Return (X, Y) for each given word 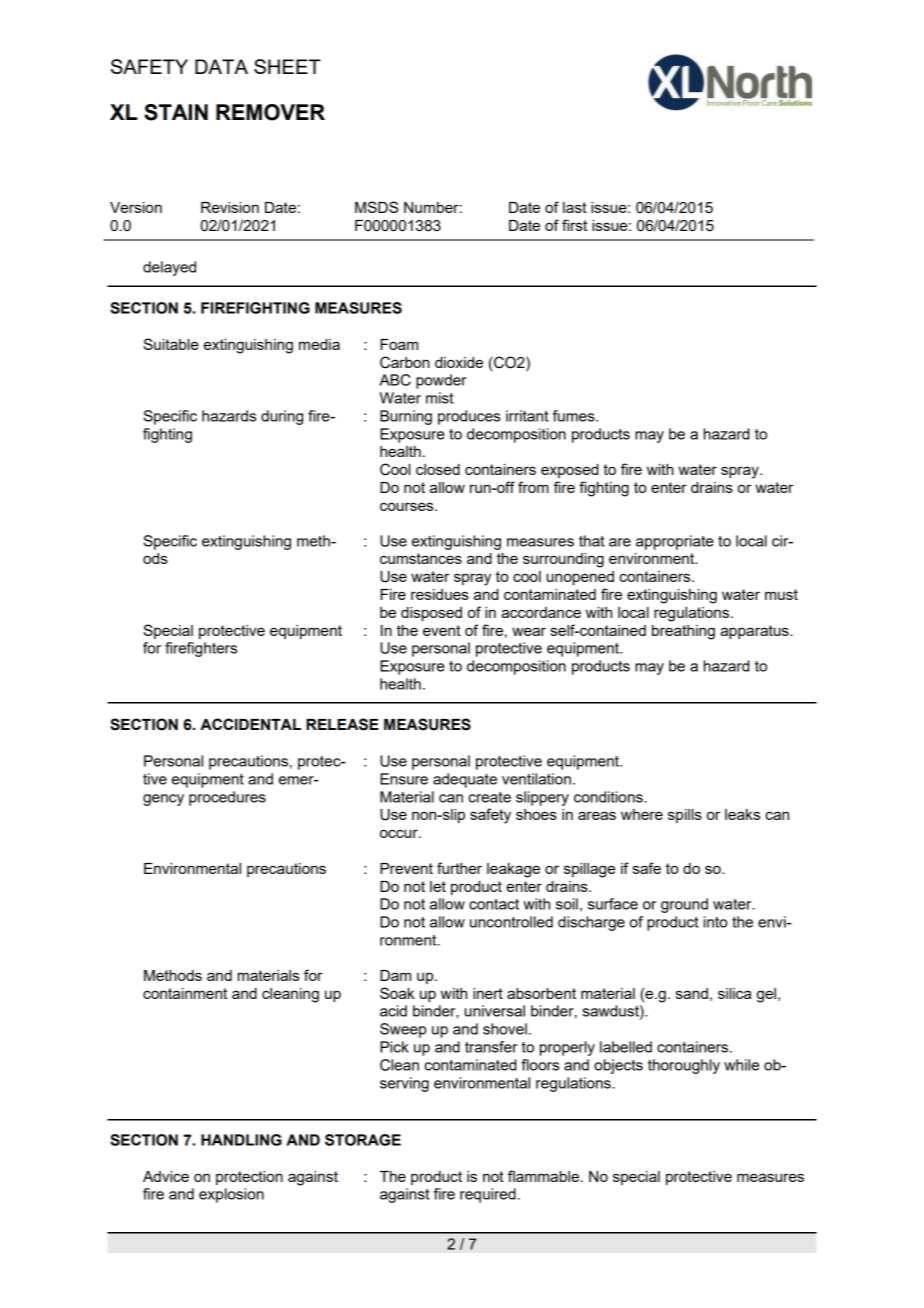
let (438, 886)
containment (185, 993)
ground (684, 905)
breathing (683, 632)
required (488, 1195)
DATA (221, 66)
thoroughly (684, 1066)
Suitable (171, 344)
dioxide (459, 362)
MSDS (376, 207)
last (575, 207)
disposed (431, 614)
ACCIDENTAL (250, 724)
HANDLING (241, 1140)
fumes (575, 416)
